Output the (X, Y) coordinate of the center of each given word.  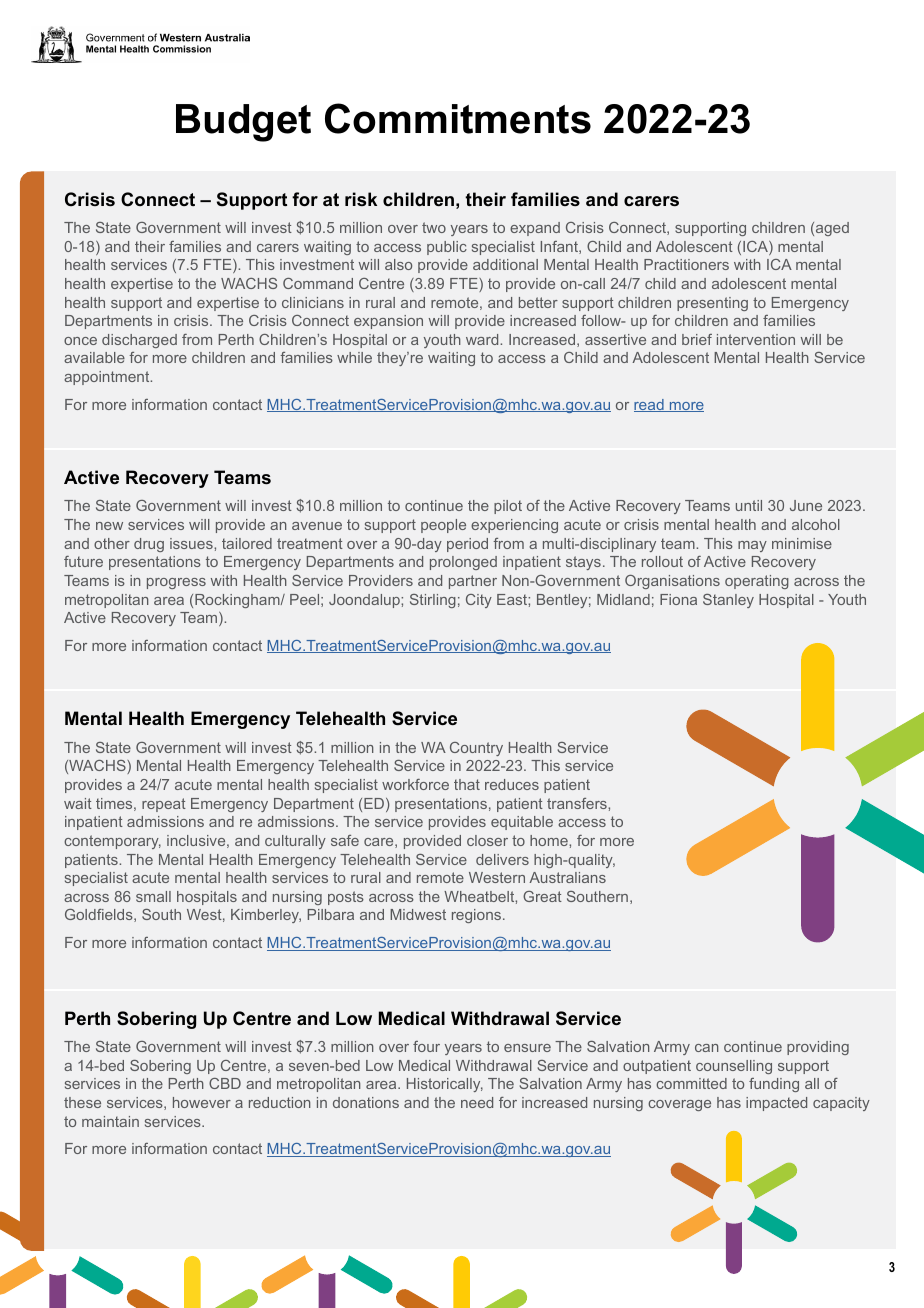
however (202, 1102)
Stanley (728, 601)
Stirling (433, 601)
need (477, 1102)
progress (176, 583)
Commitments (458, 118)
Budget (243, 123)
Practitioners (686, 264)
